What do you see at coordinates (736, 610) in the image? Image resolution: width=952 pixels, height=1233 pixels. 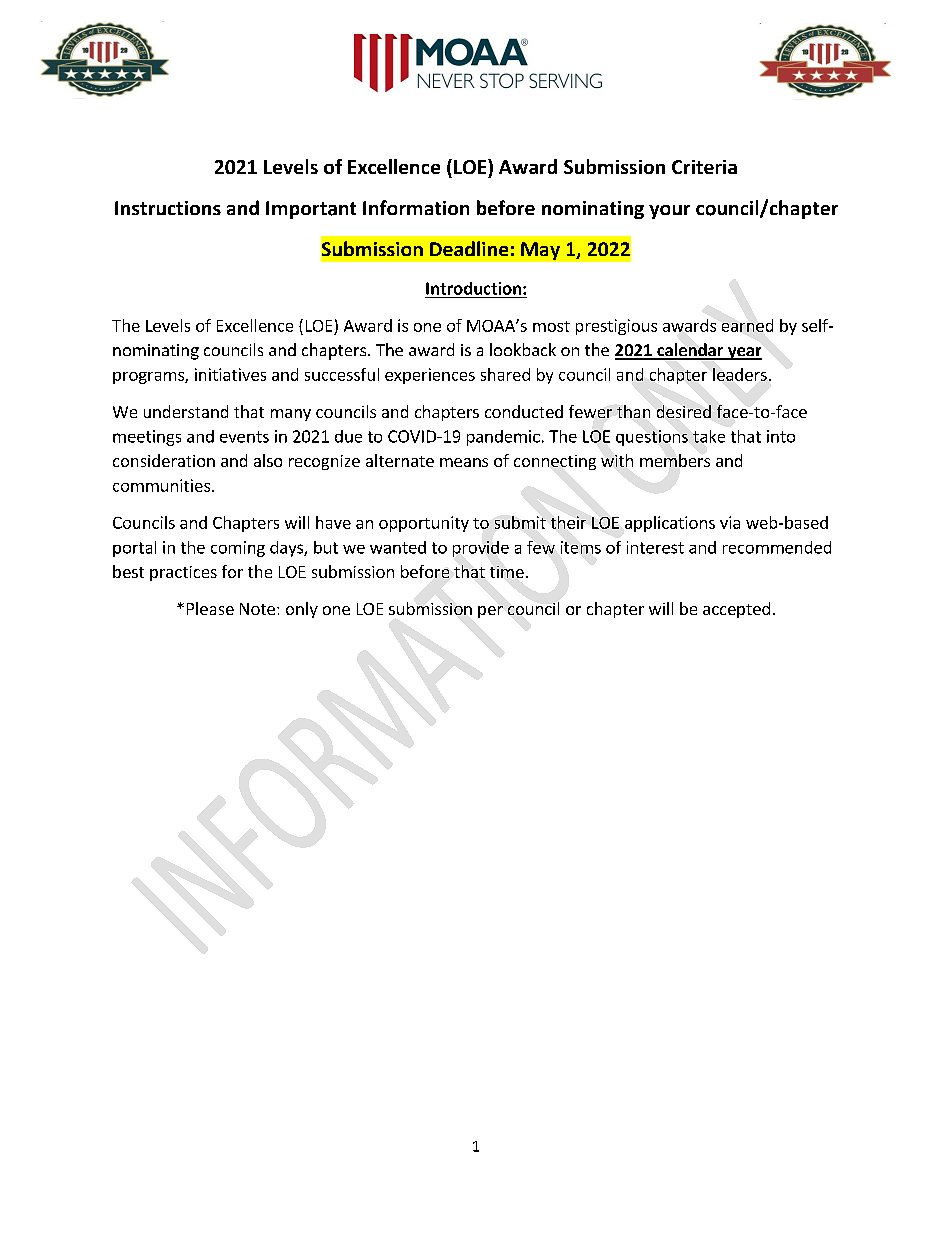 I see `accepted` at bounding box center [736, 610].
